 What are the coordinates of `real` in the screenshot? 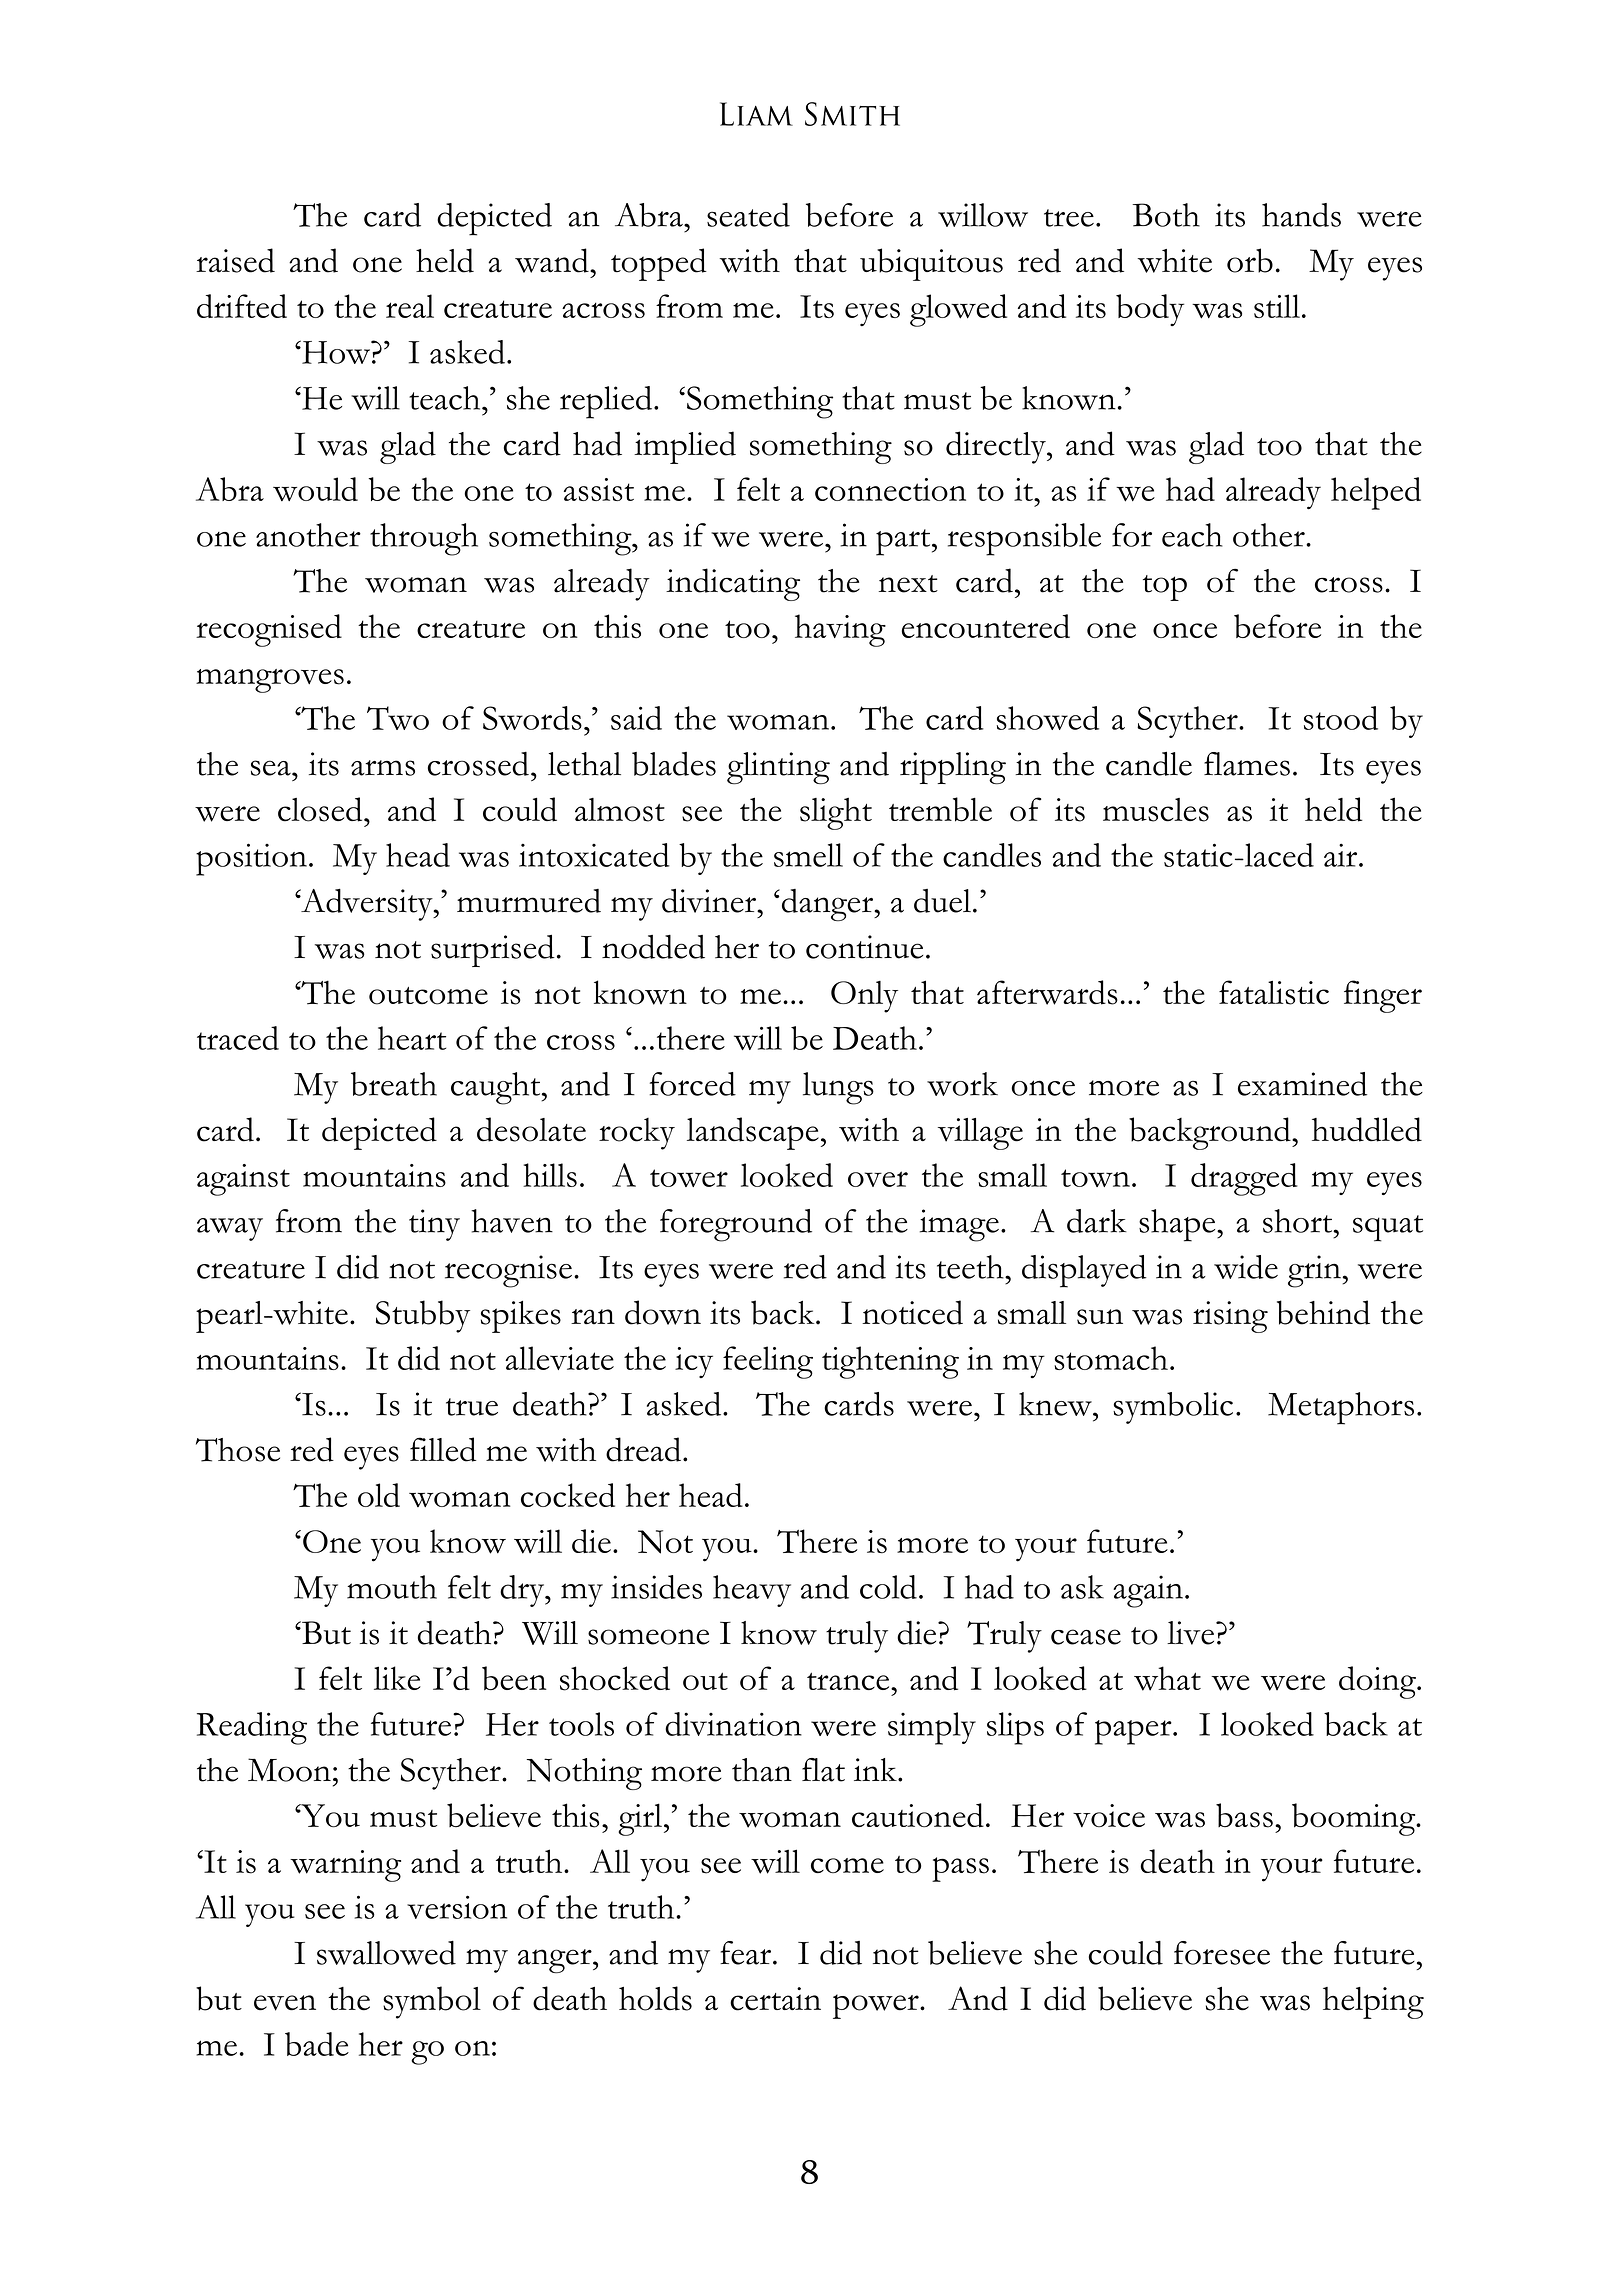 It's located at (410, 306).
